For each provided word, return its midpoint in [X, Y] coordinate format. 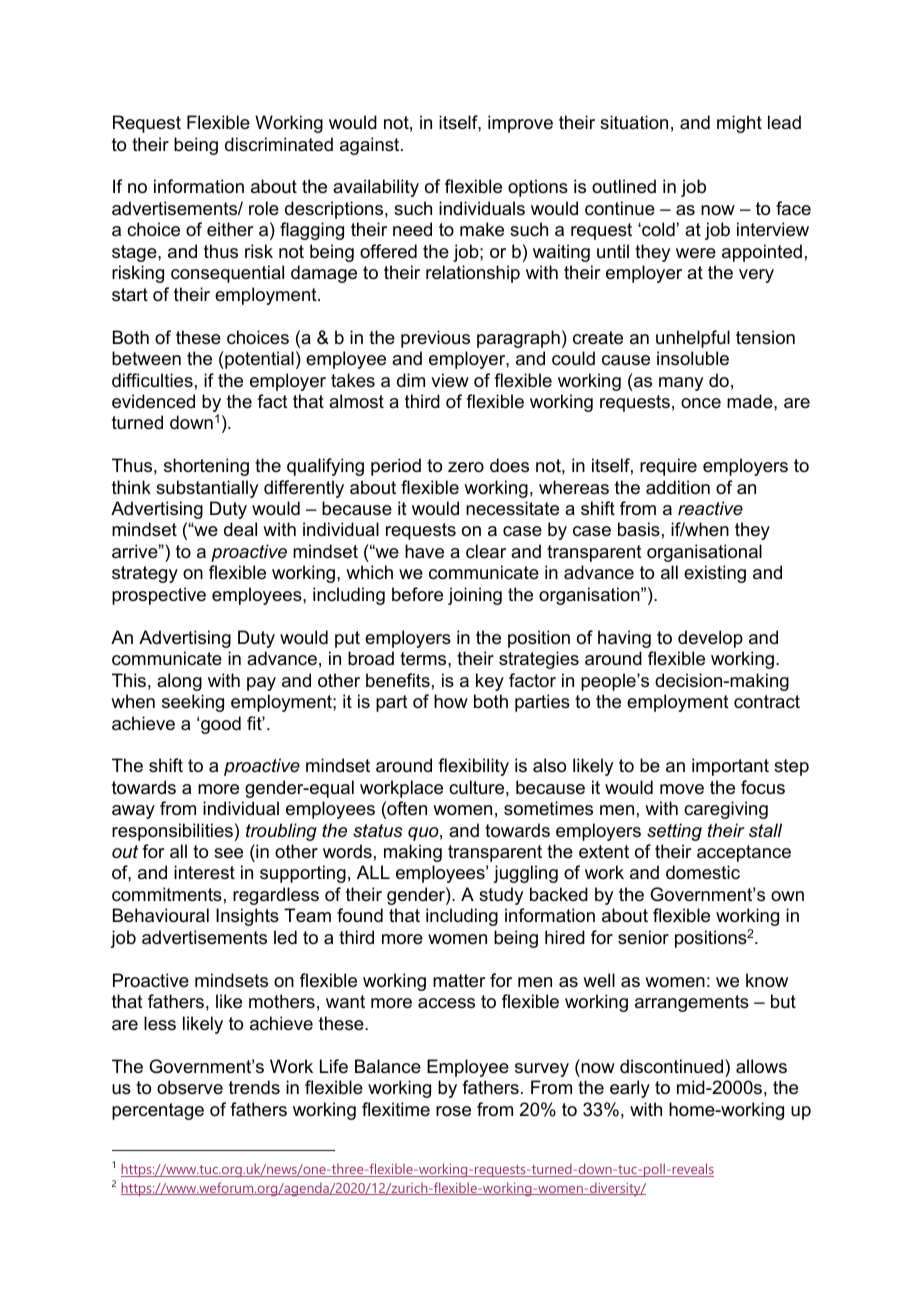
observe [190, 1087]
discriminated [279, 144]
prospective [159, 596]
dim [411, 380]
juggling [525, 874]
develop [710, 639]
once [701, 403]
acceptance [744, 853]
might [739, 124]
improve [520, 124]
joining [475, 596]
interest [204, 872]
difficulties [152, 380]
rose [453, 1111]
